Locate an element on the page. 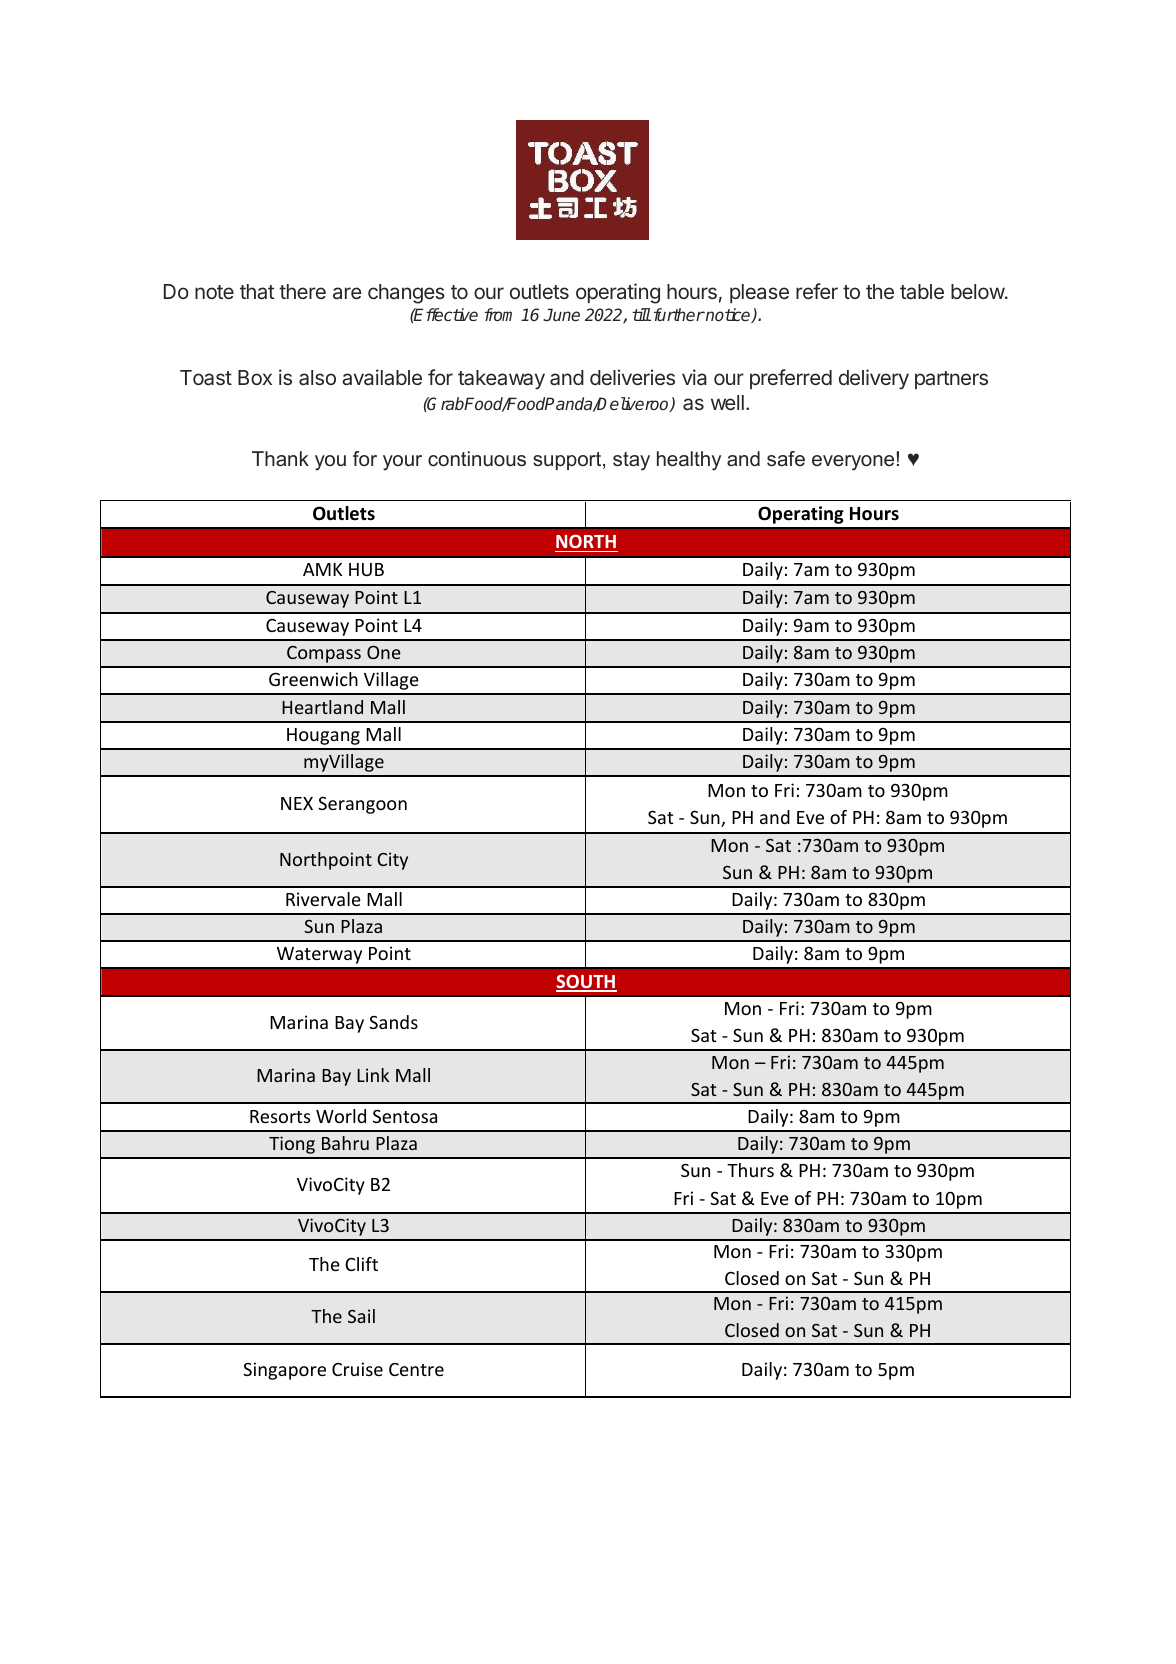  World is located at coordinates (341, 1116).
